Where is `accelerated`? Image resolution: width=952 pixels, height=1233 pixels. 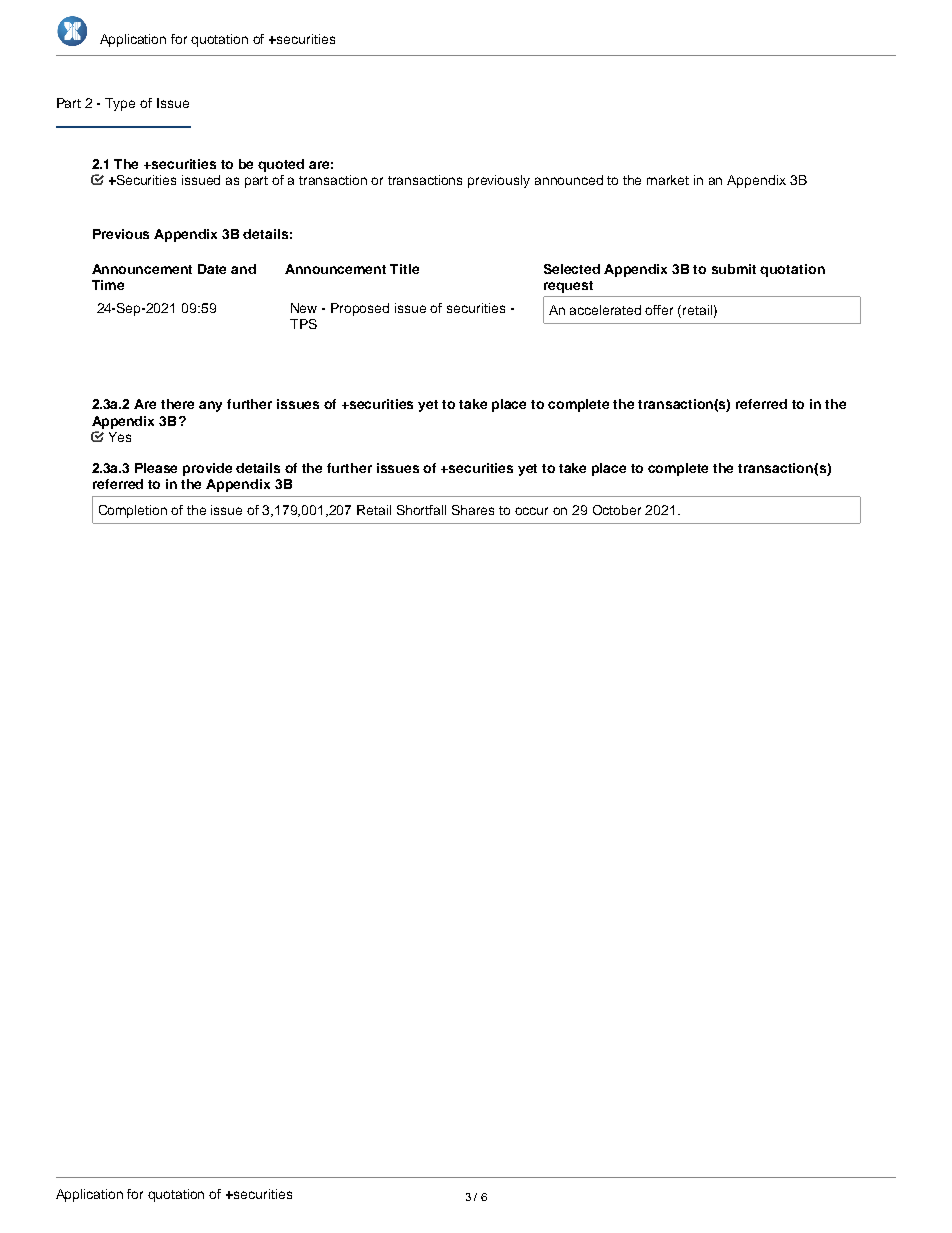 accelerated is located at coordinates (605, 310).
